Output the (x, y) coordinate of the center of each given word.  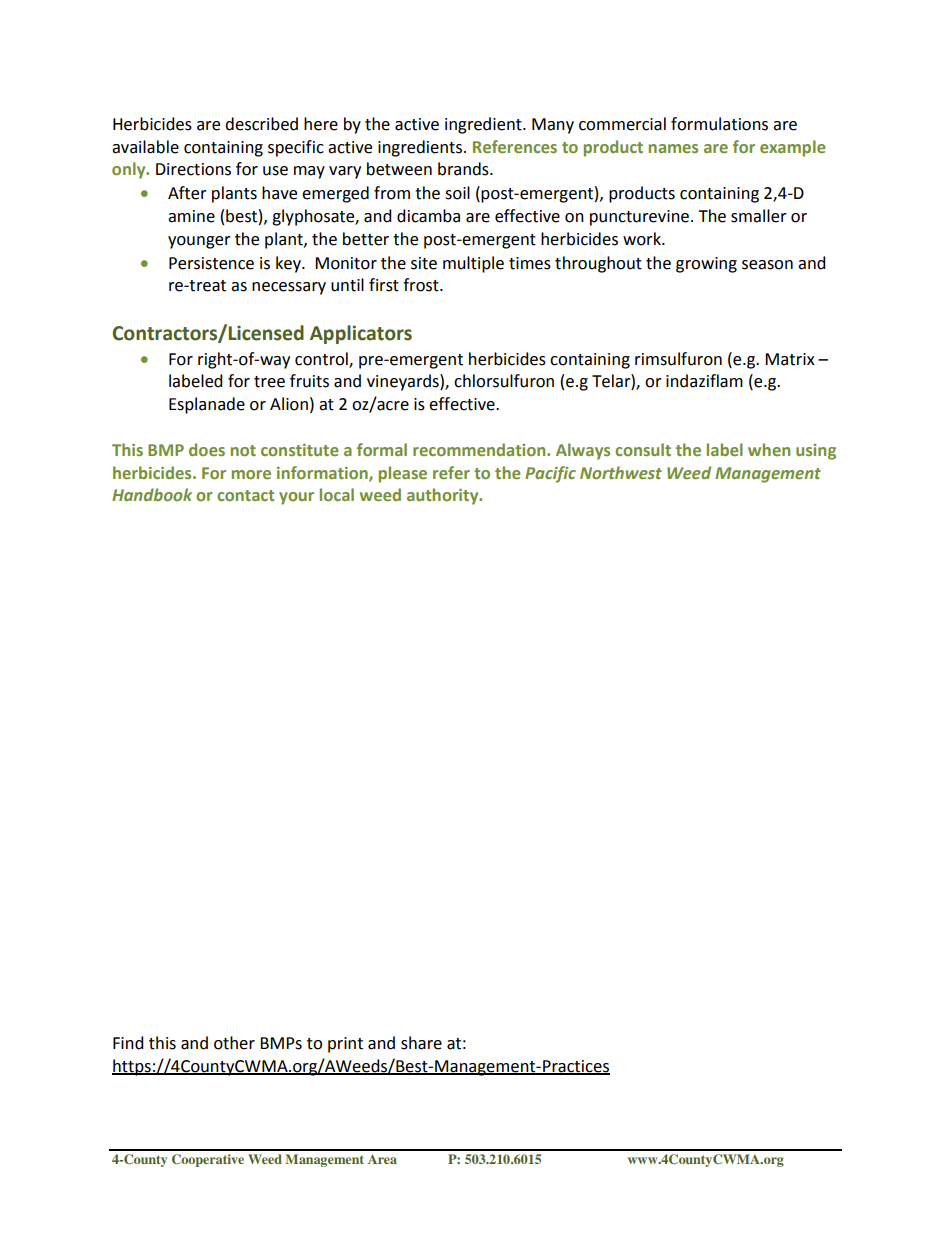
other (234, 1043)
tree (269, 382)
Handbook (152, 494)
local (337, 494)
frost (422, 285)
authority (444, 496)
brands (464, 169)
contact (245, 495)
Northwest (621, 472)
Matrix (790, 359)
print (345, 1045)
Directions (193, 169)
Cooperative (208, 1160)
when (769, 449)
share (421, 1043)
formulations (719, 124)
